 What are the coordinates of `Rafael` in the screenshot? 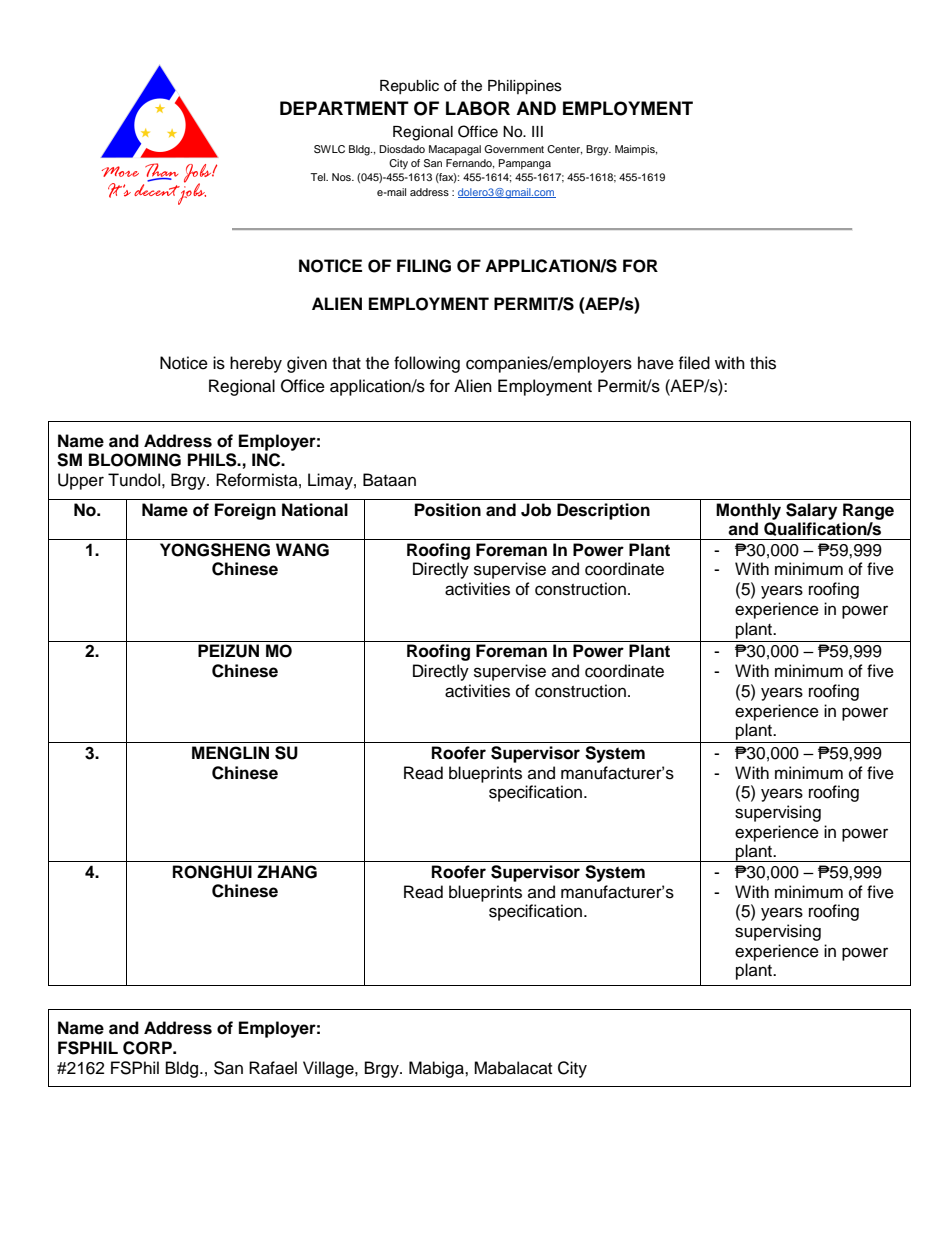 It's located at (273, 1068).
